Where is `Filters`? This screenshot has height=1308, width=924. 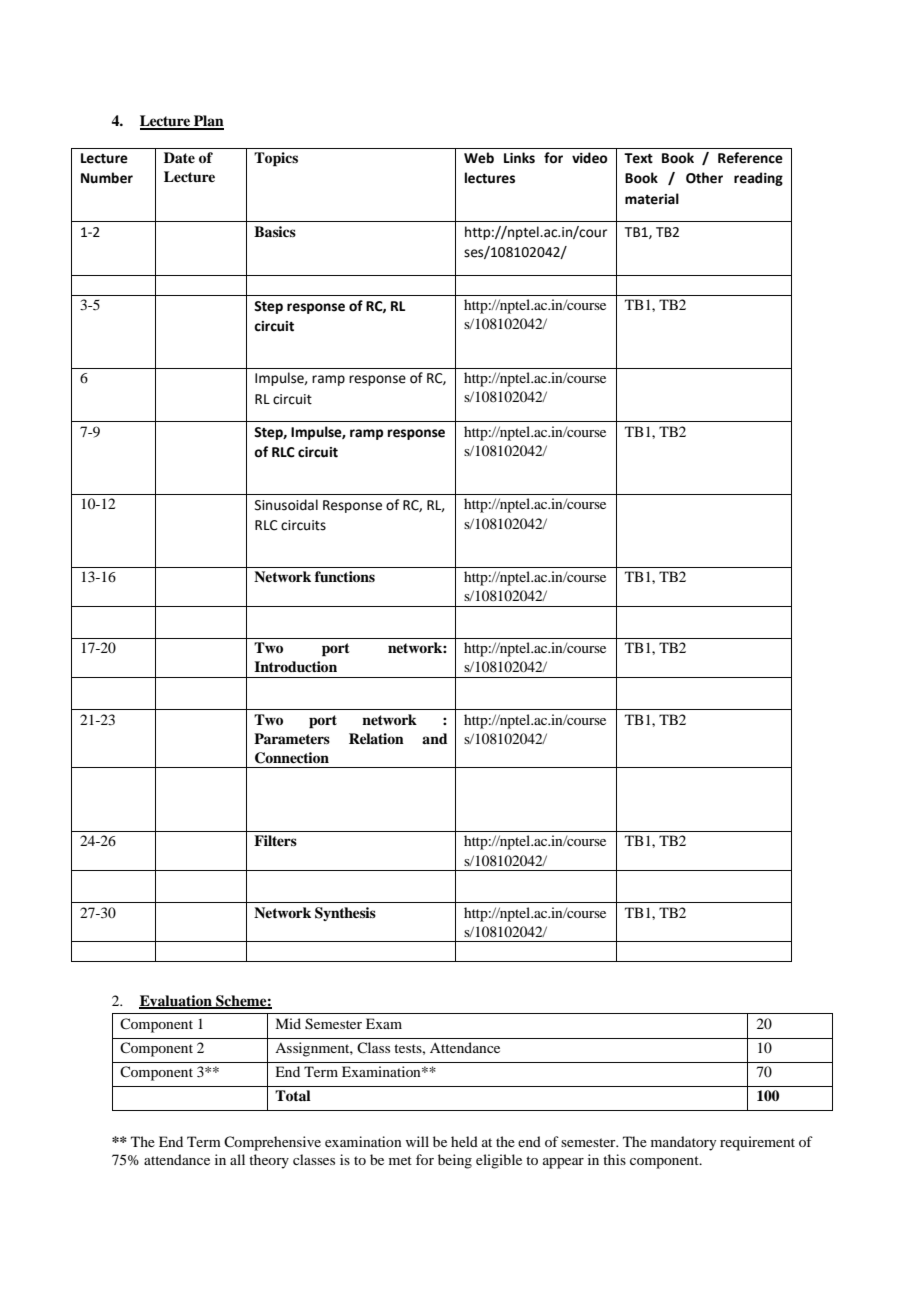
Filters is located at coordinates (275, 840).
